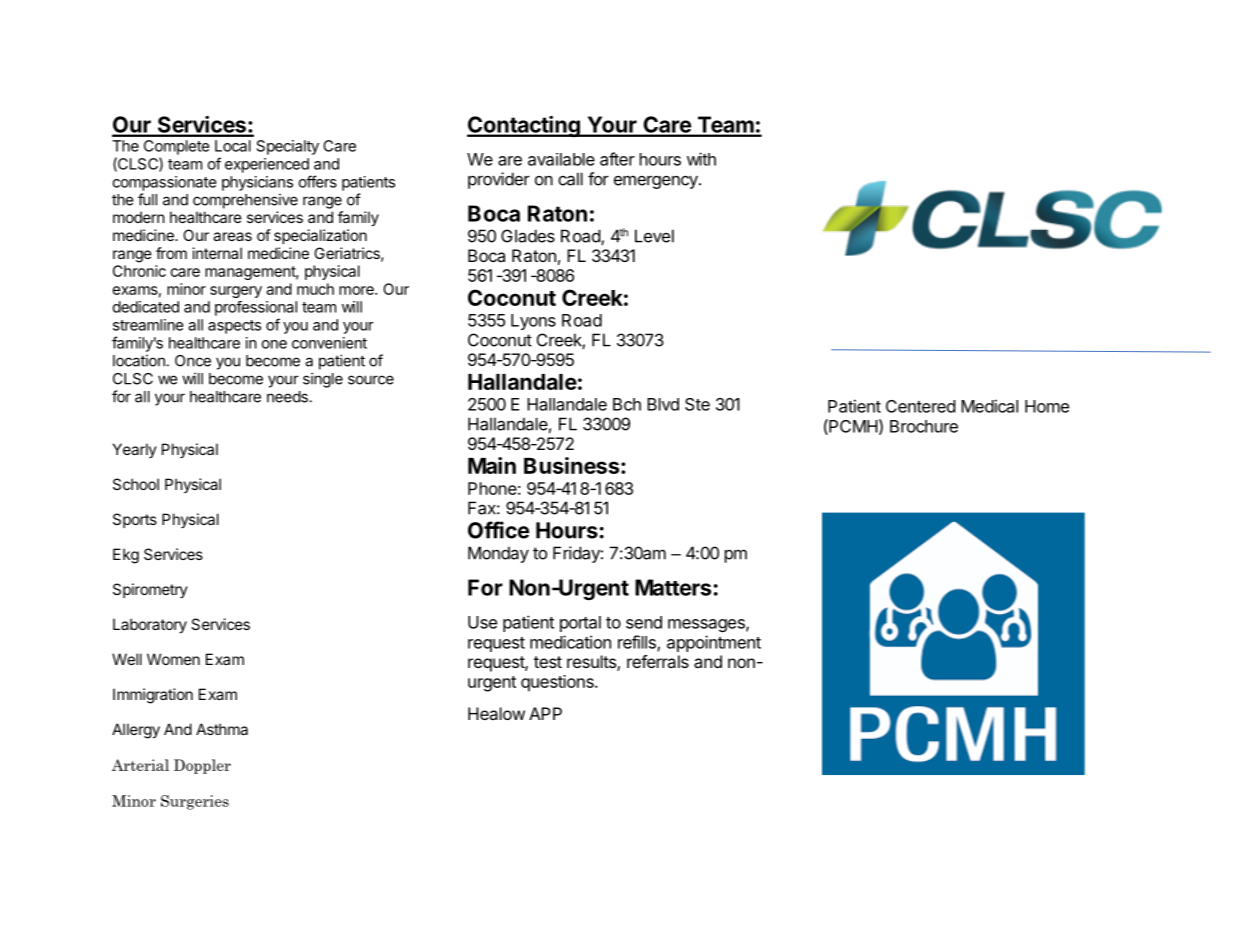  What do you see at coordinates (193, 361) in the screenshot?
I see `Once` at bounding box center [193, 361].
